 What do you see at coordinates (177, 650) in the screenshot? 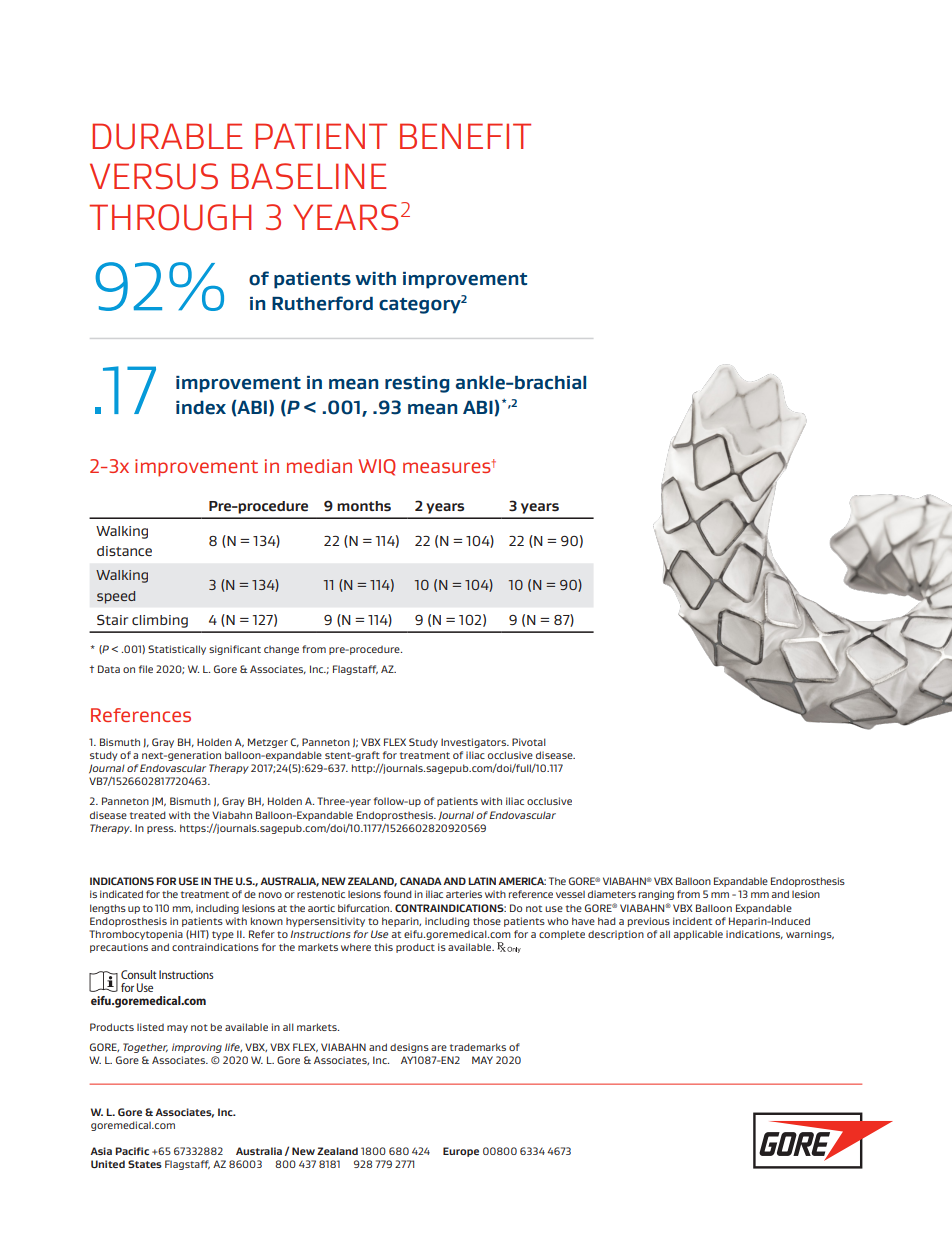
I see `Statistically` at bounding box center [177, 650].
